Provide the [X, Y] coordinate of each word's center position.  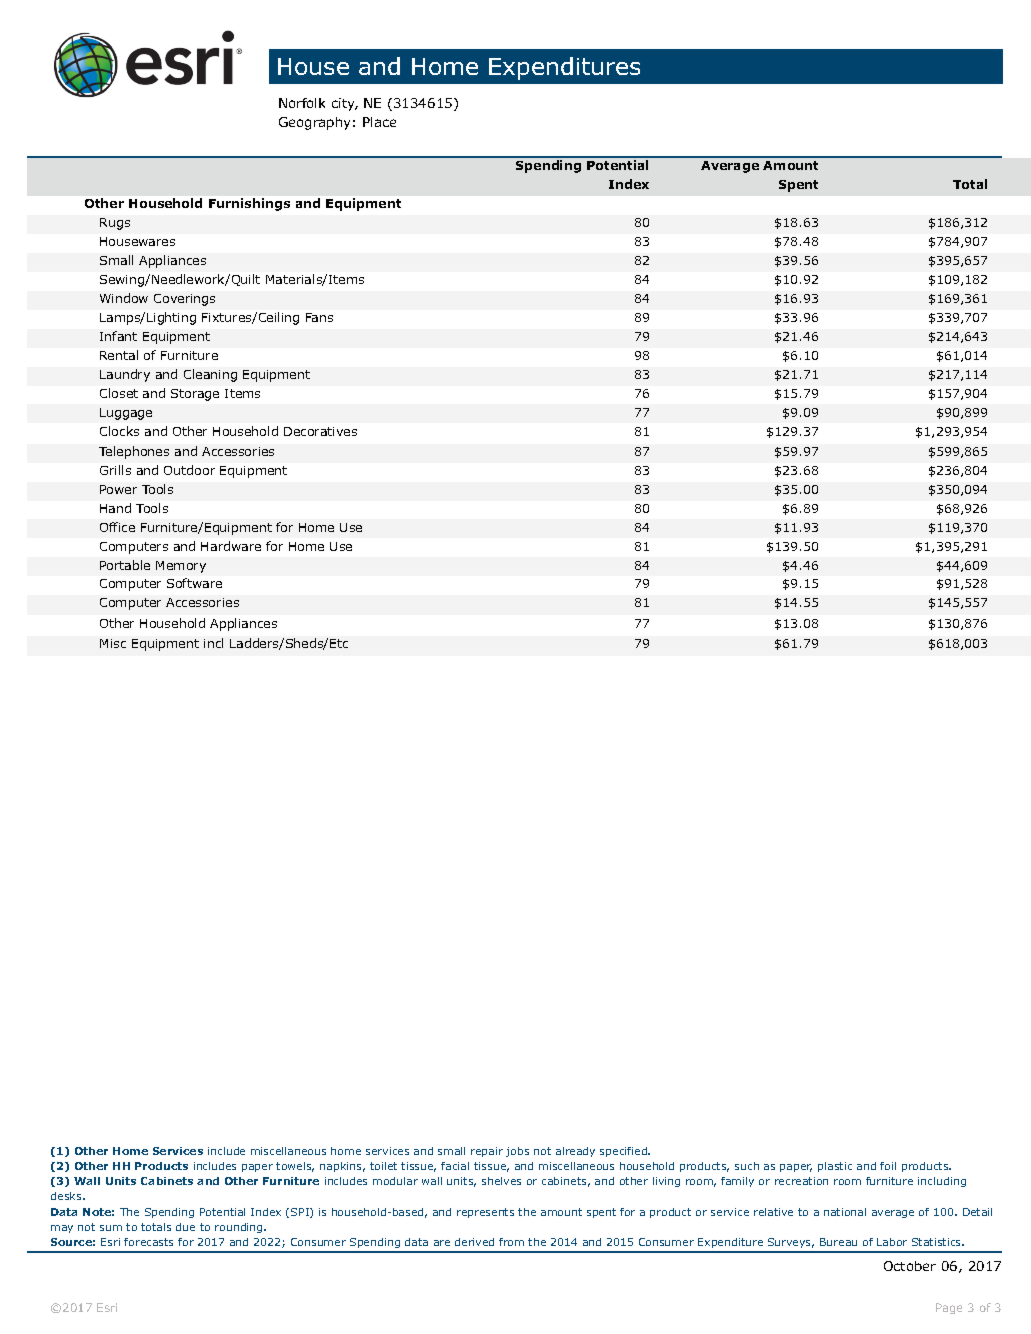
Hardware [231, 546]
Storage [195, 395]
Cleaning [210, 375]
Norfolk [302, 103]
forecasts [148, 1242]
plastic [835, 1167]
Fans [319, 317]
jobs [517, 1152]
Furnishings [249, 204]
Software [194, 583]
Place [379, 122]
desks [67, 1196]
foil [888, 1166]
